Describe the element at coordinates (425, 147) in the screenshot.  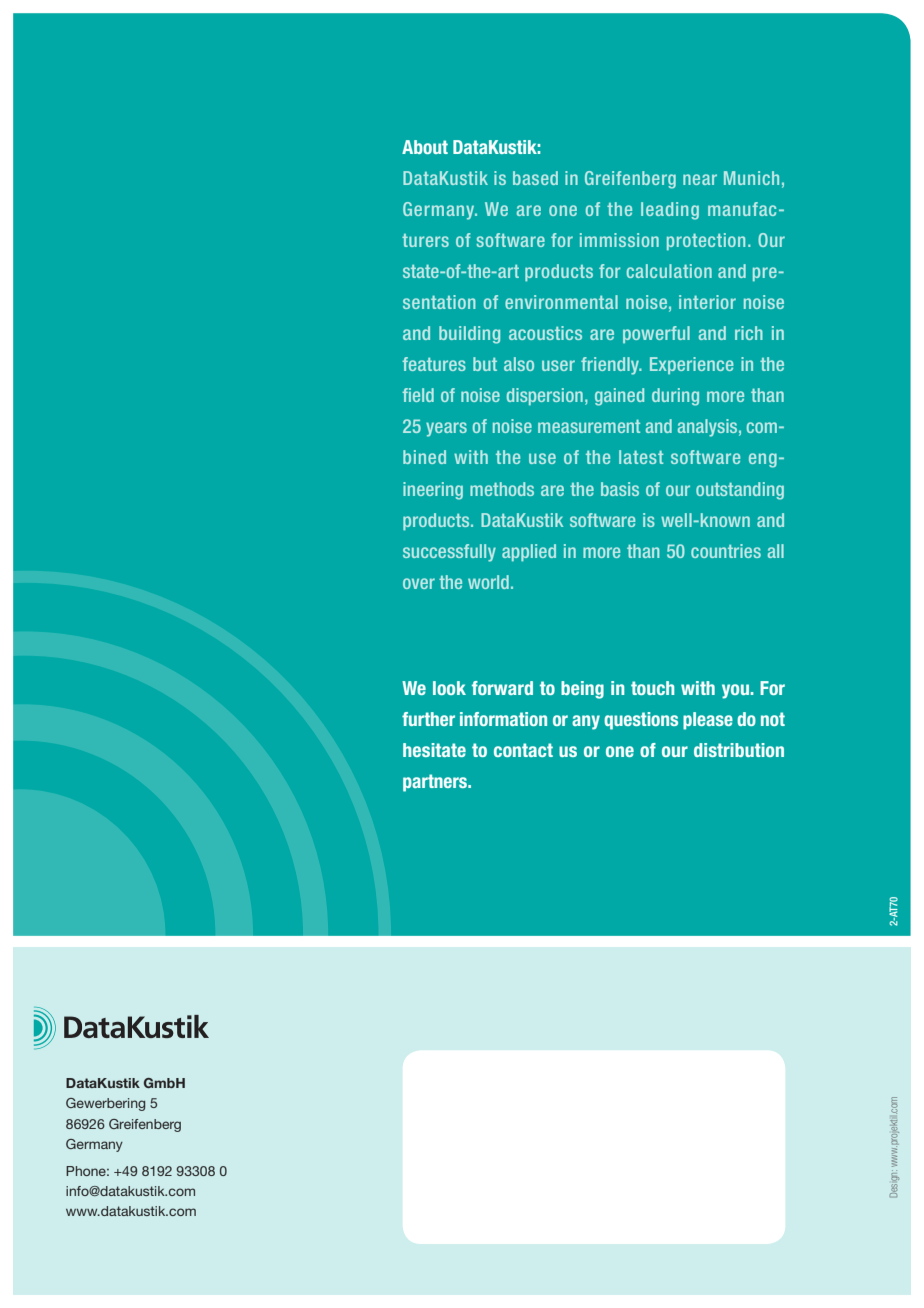
I see `About` at that location.
